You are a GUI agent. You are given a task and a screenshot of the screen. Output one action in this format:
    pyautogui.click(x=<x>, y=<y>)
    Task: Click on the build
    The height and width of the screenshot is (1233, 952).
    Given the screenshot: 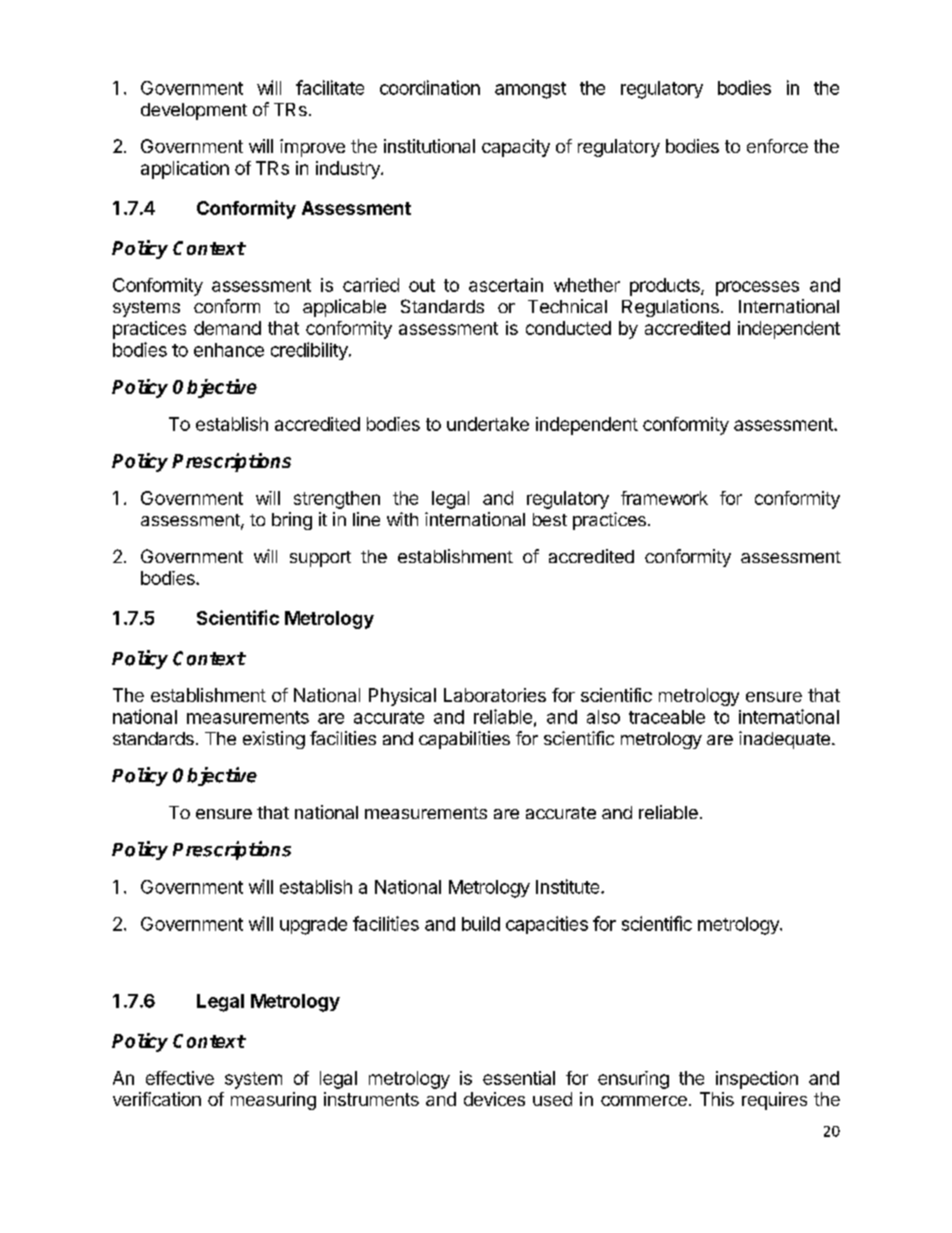 What is the action you would take?
    pyautogui.click(x=481, y=923)
